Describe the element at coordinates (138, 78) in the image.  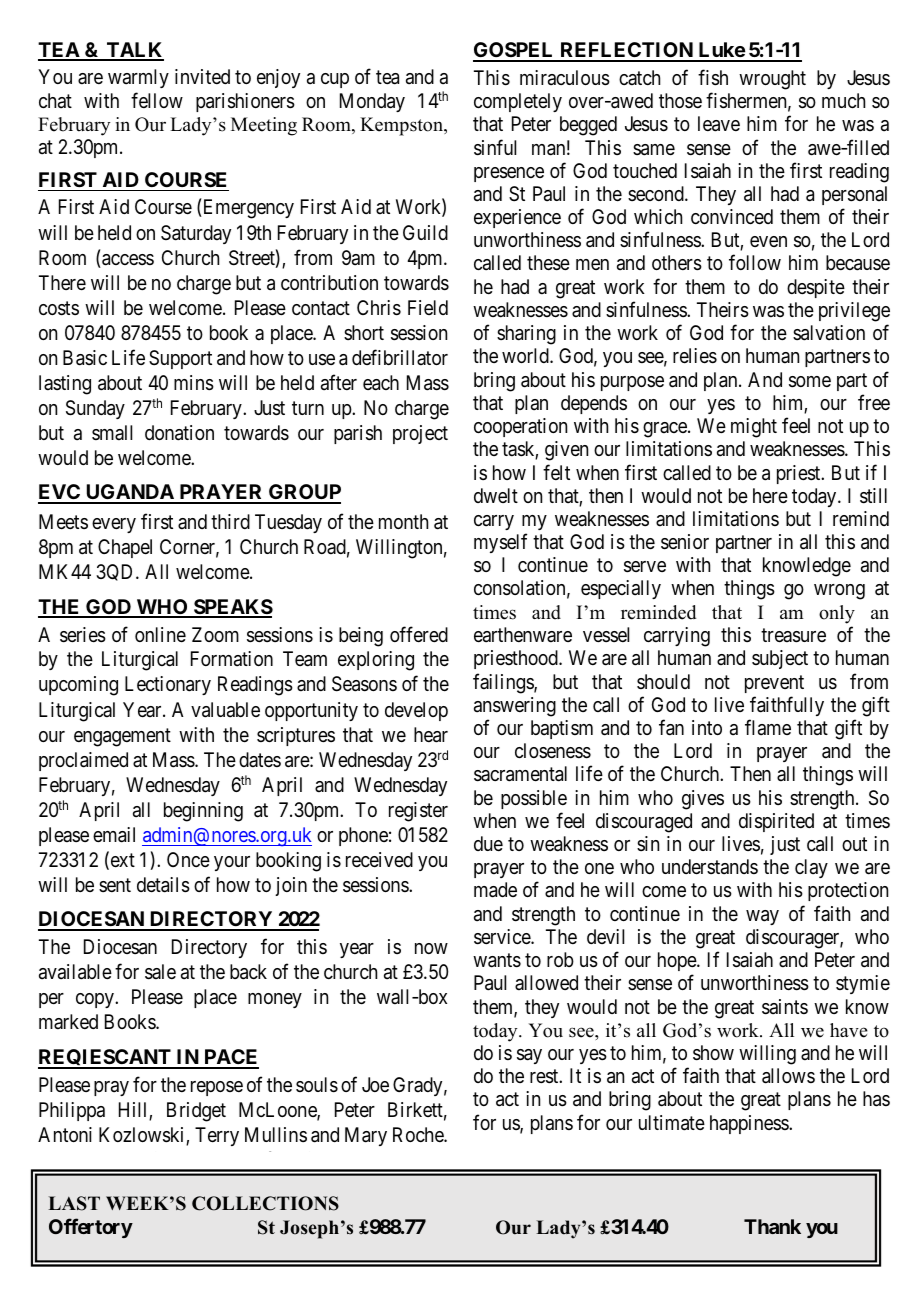
I see `warmly` at that location.
